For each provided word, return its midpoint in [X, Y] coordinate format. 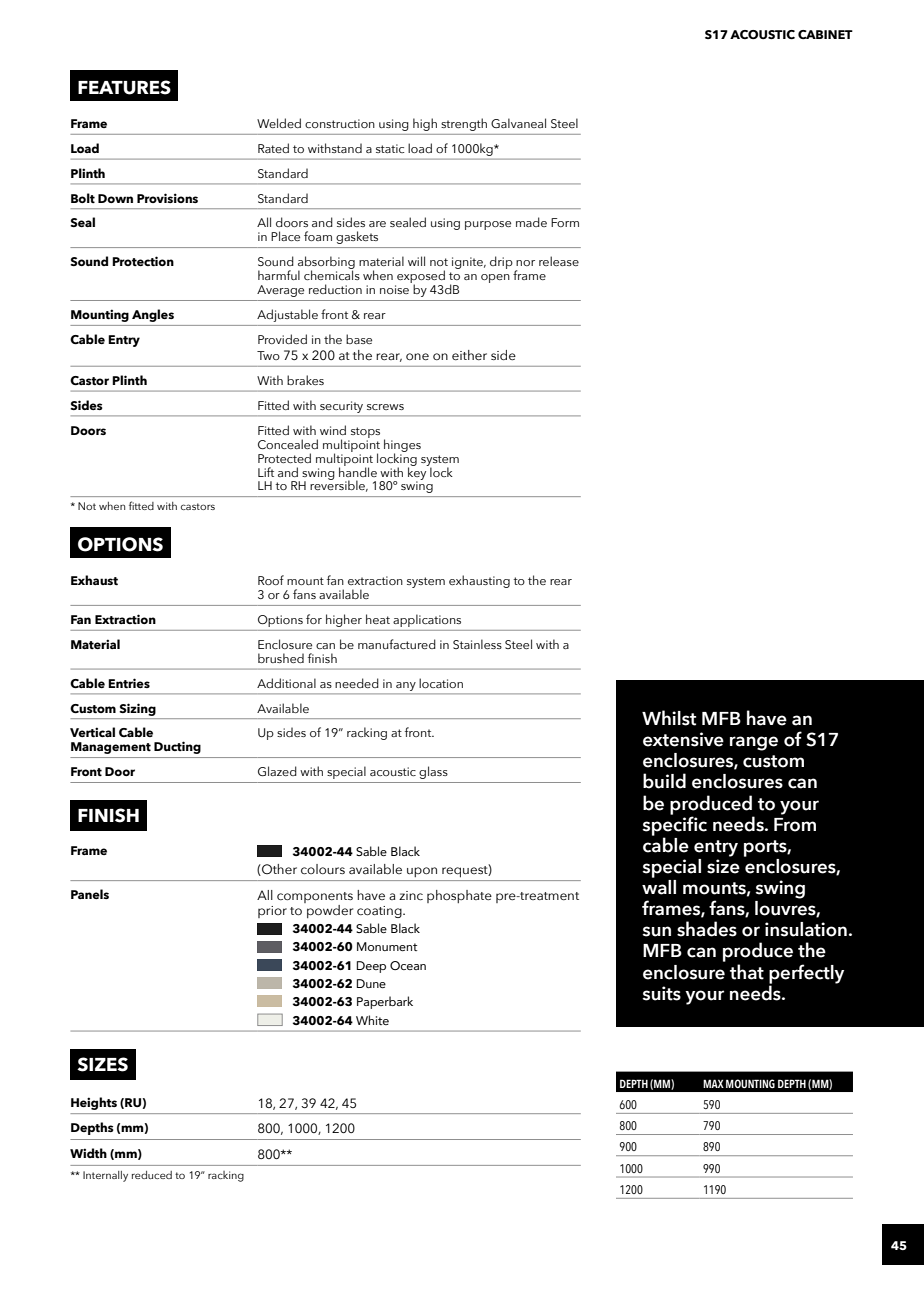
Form [565, 222]
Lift [266, 472]
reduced [152, 1175]
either [469, 355]
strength [464, 124]
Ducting [177, 747]
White [372, 1020]
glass [433, 772]
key [418, 473]
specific [674, 826]
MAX [713, 1083]
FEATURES [124, 87]
